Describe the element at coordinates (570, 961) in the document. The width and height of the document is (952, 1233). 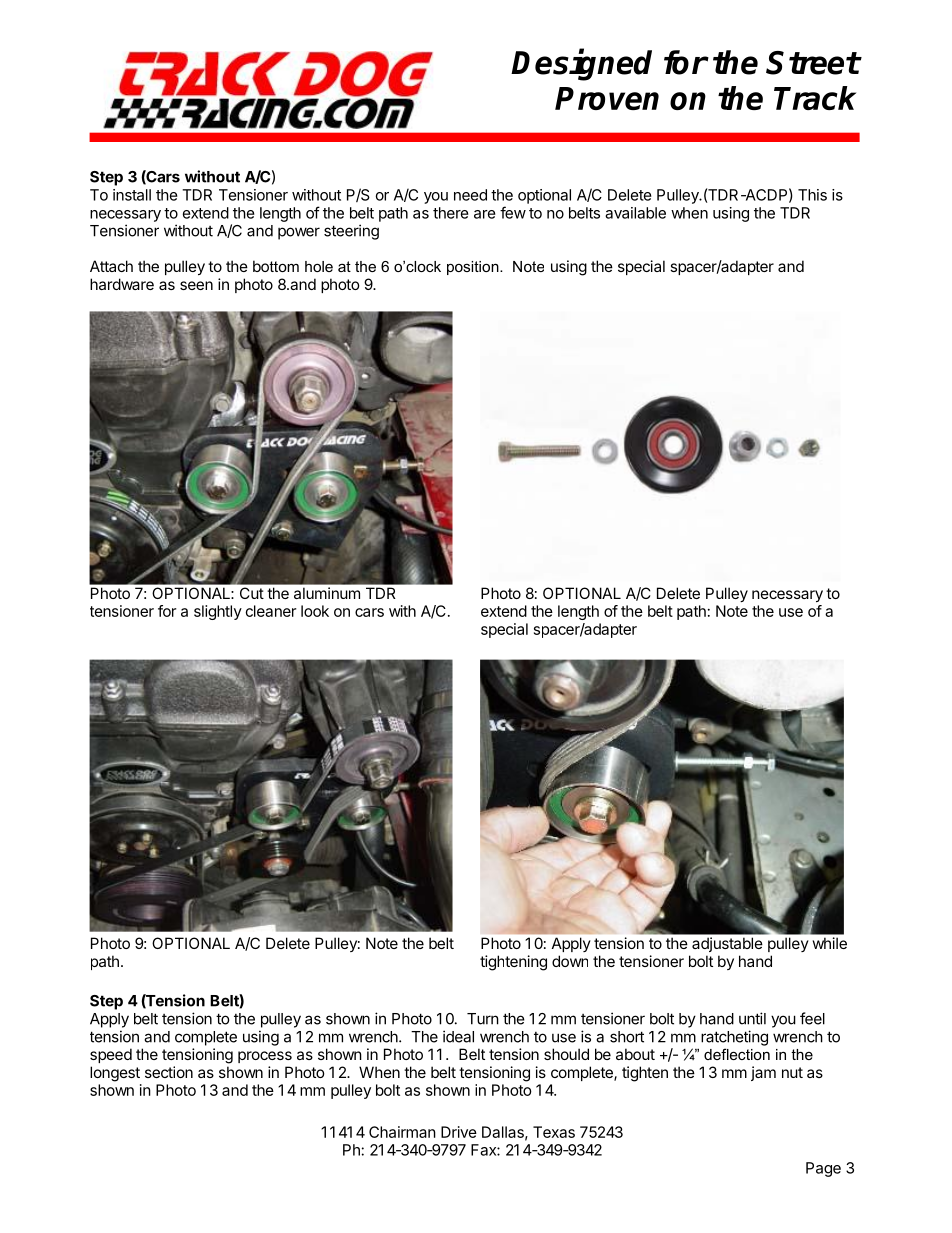
I see `down` at that location.
